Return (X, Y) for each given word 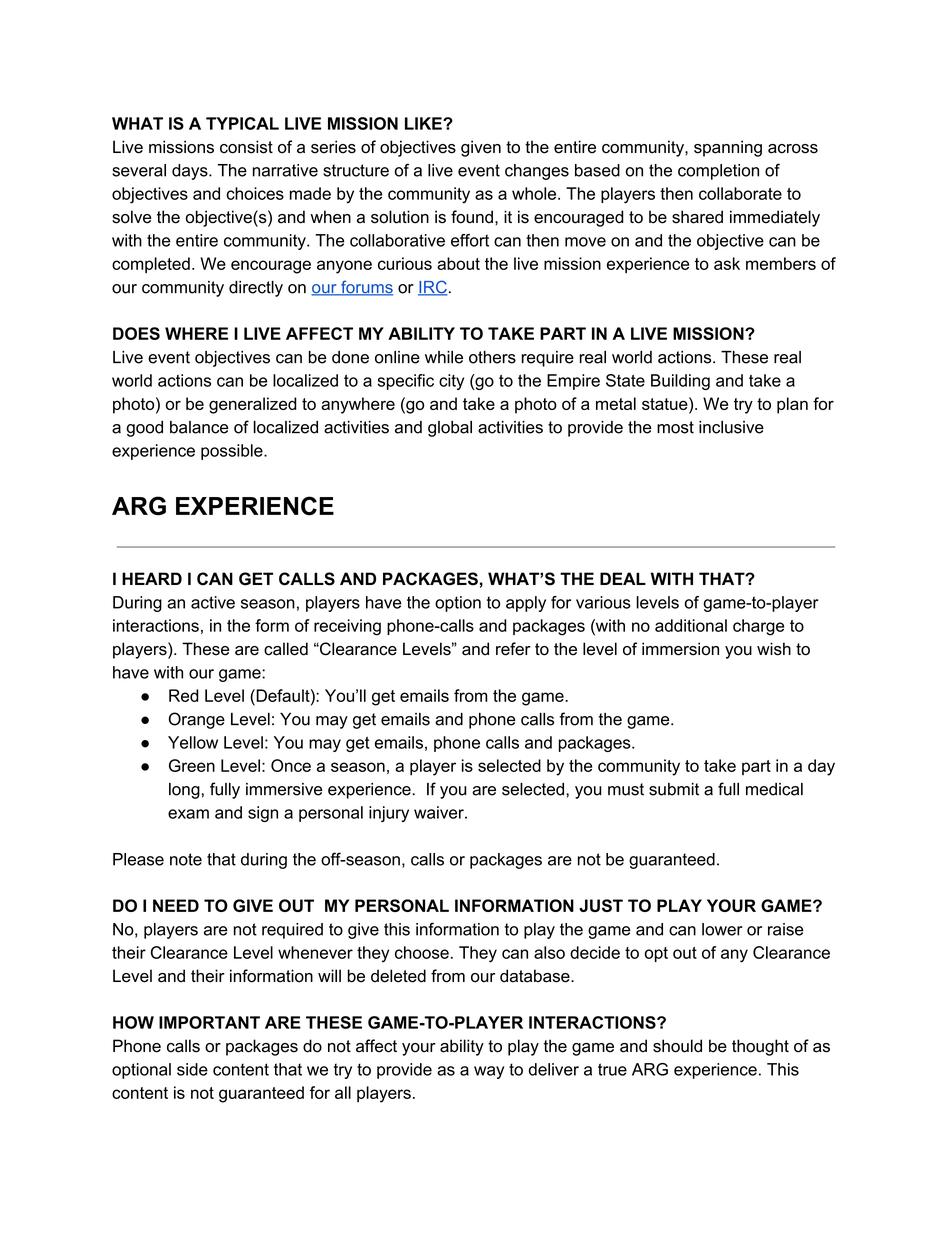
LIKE (424, 123)
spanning (728, 148)
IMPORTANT (209, 1022)
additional (691, 625)
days (191, 172)
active (213, 602)
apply (526, 604)
